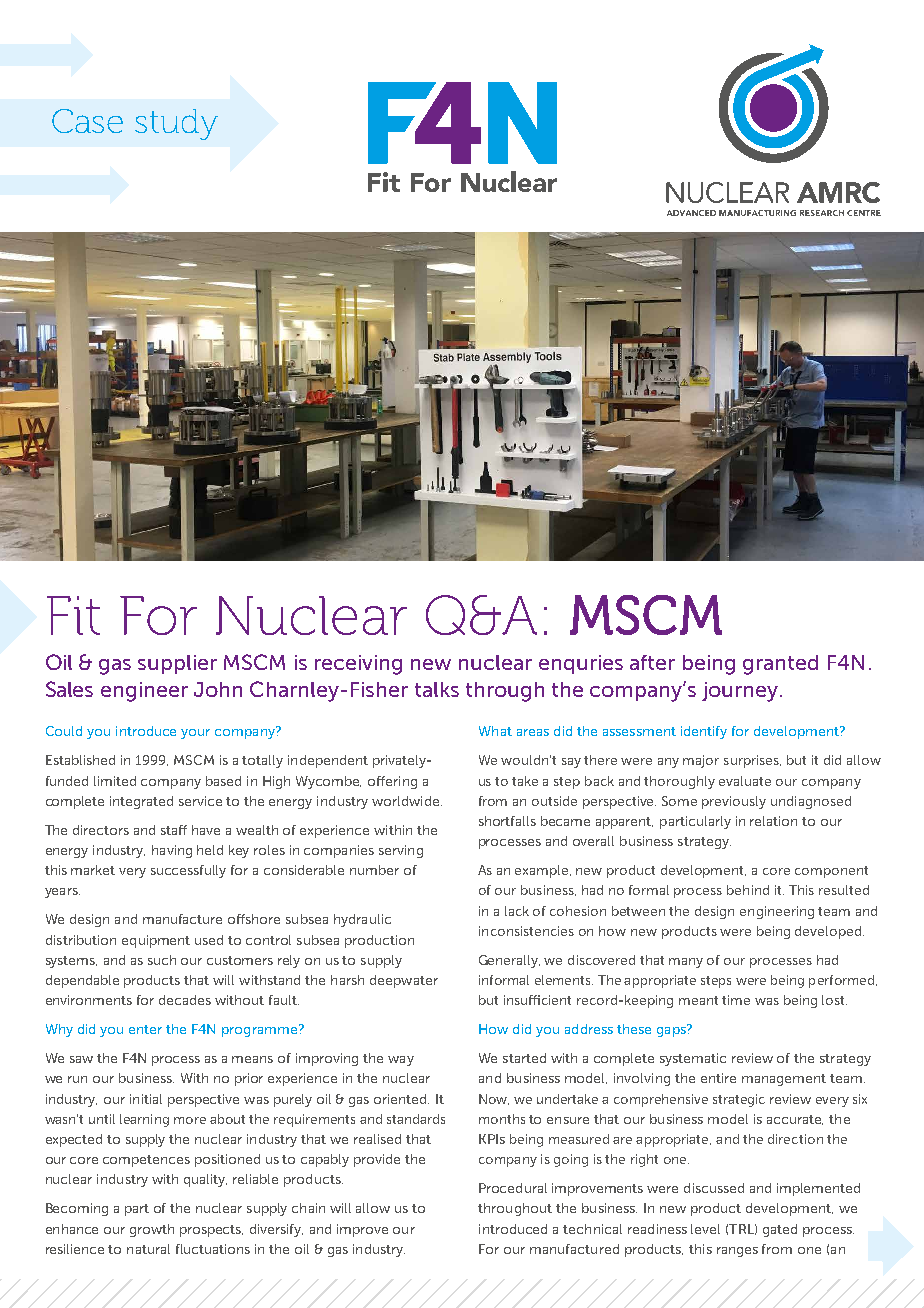  I want to click on deepwater, so click(404, 981).
